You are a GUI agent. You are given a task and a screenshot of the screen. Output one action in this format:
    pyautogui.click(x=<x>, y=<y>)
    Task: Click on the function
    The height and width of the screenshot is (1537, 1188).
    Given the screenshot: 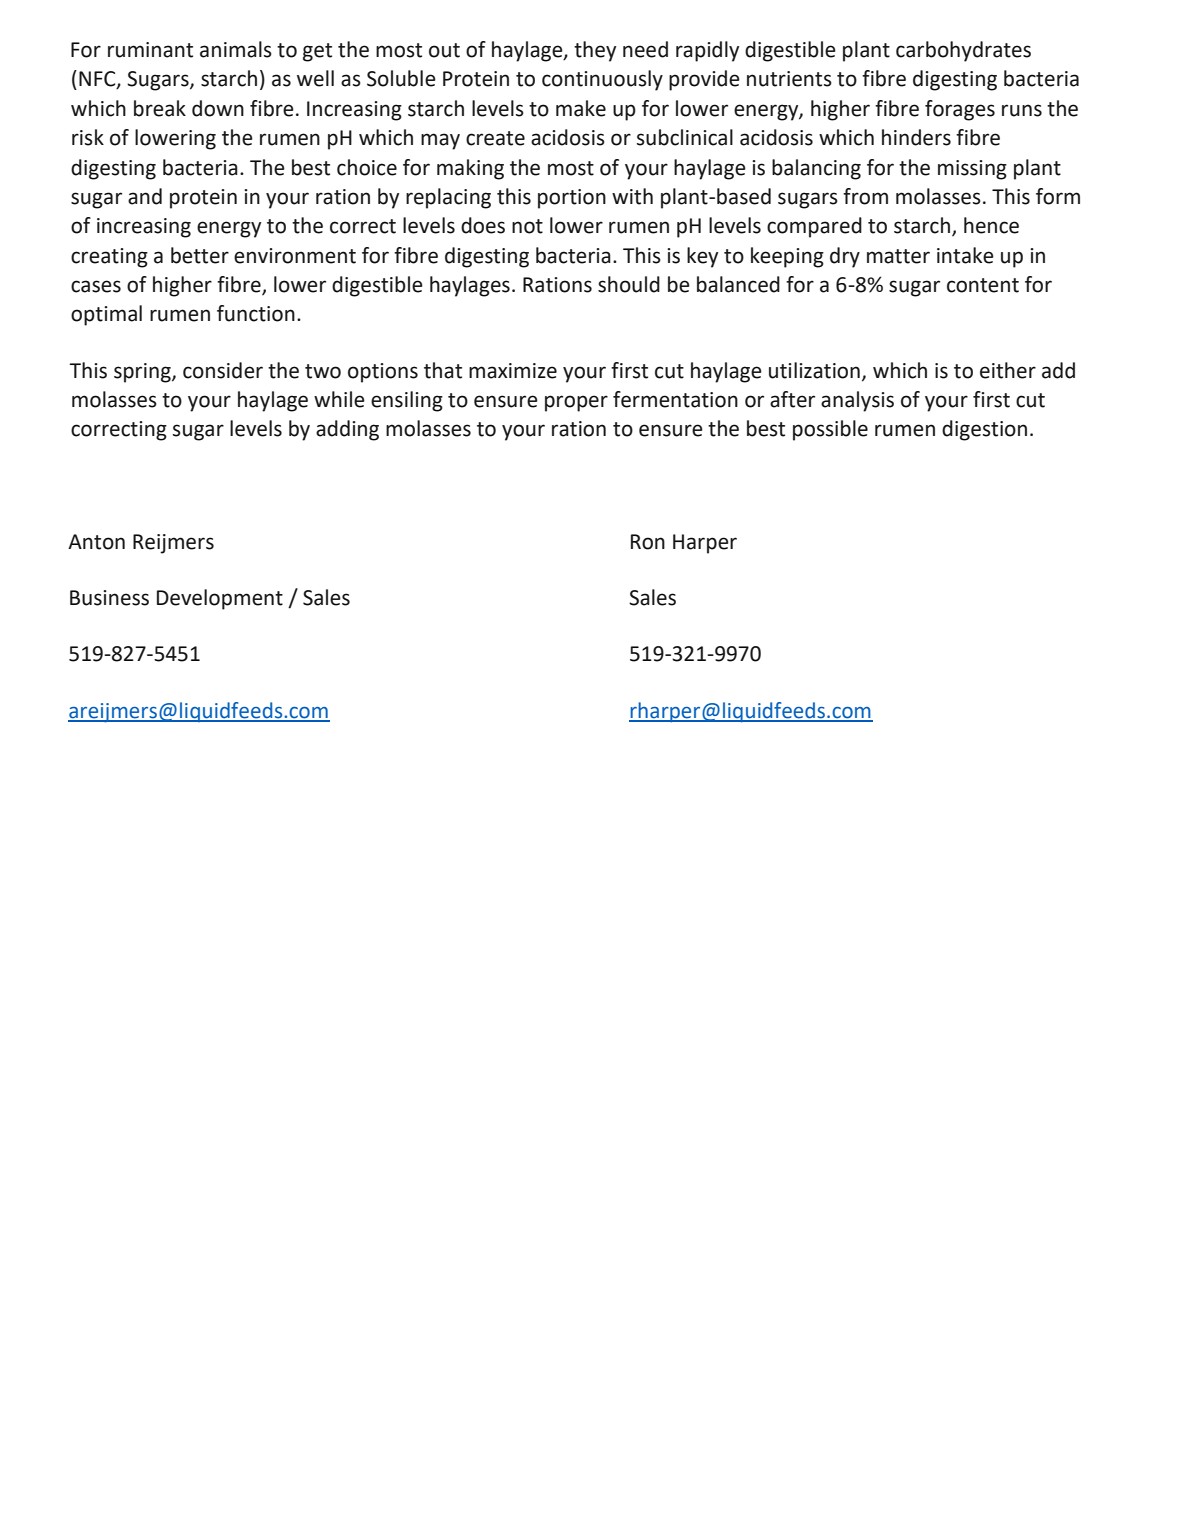 What is the action you would take?
    pyautogui.click(x=256, y=313)
